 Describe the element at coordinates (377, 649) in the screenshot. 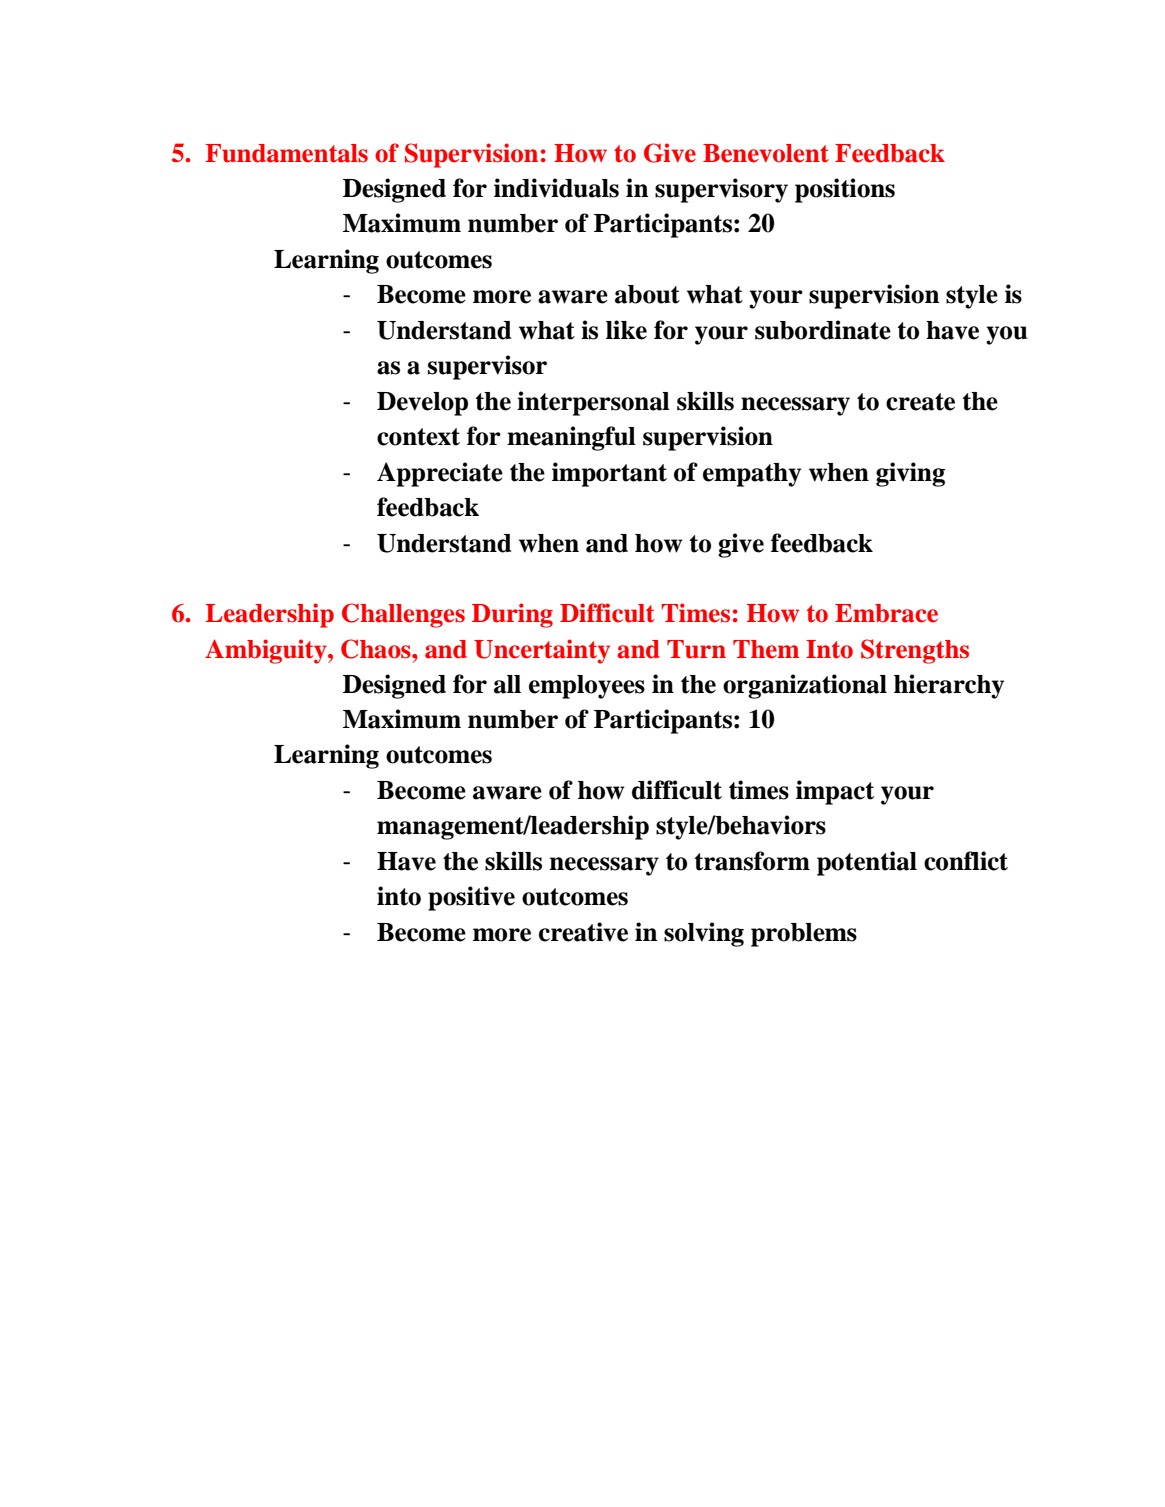

I see `Chaos` at that location.
